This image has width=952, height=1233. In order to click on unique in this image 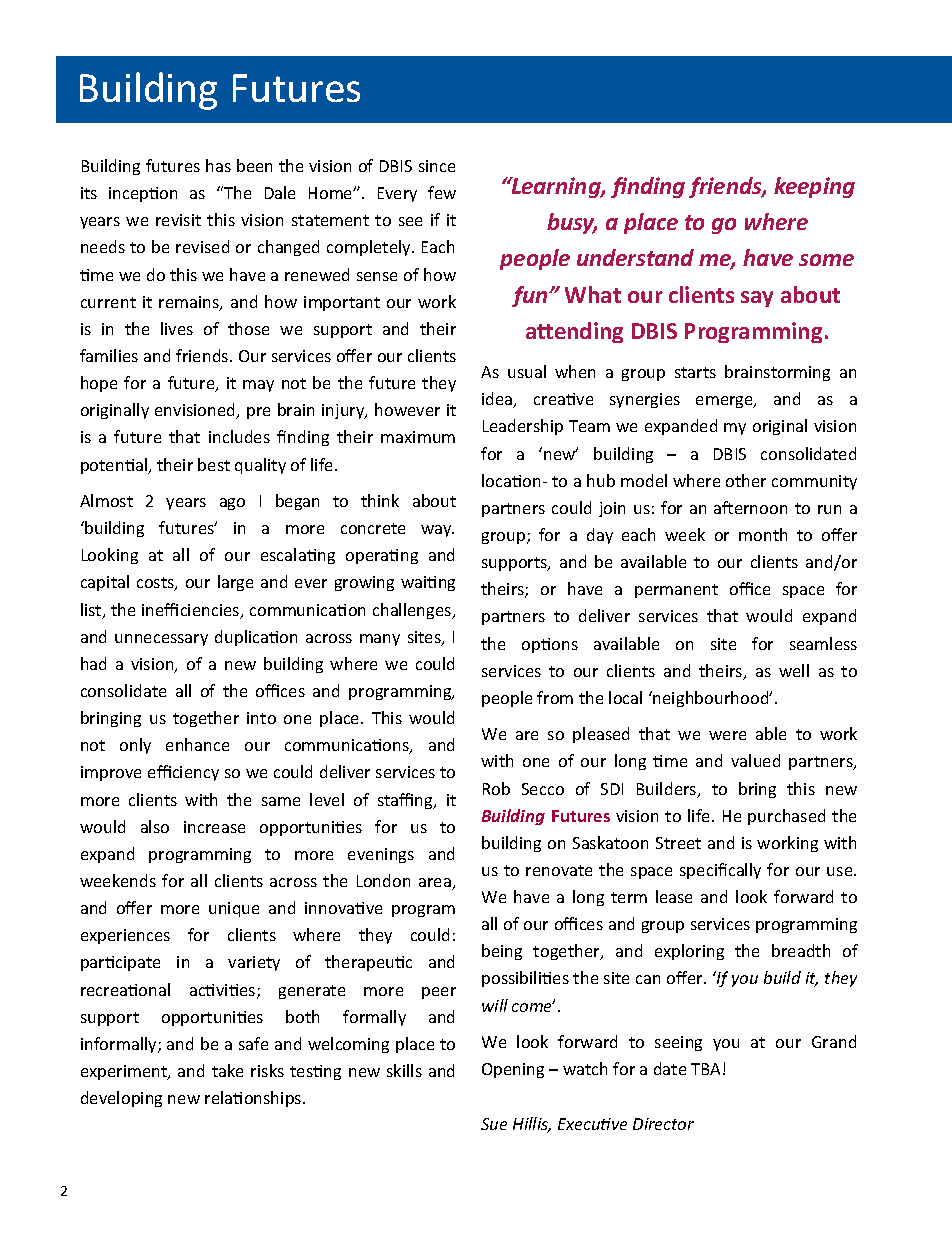, I will do `click(234, 909)`.
